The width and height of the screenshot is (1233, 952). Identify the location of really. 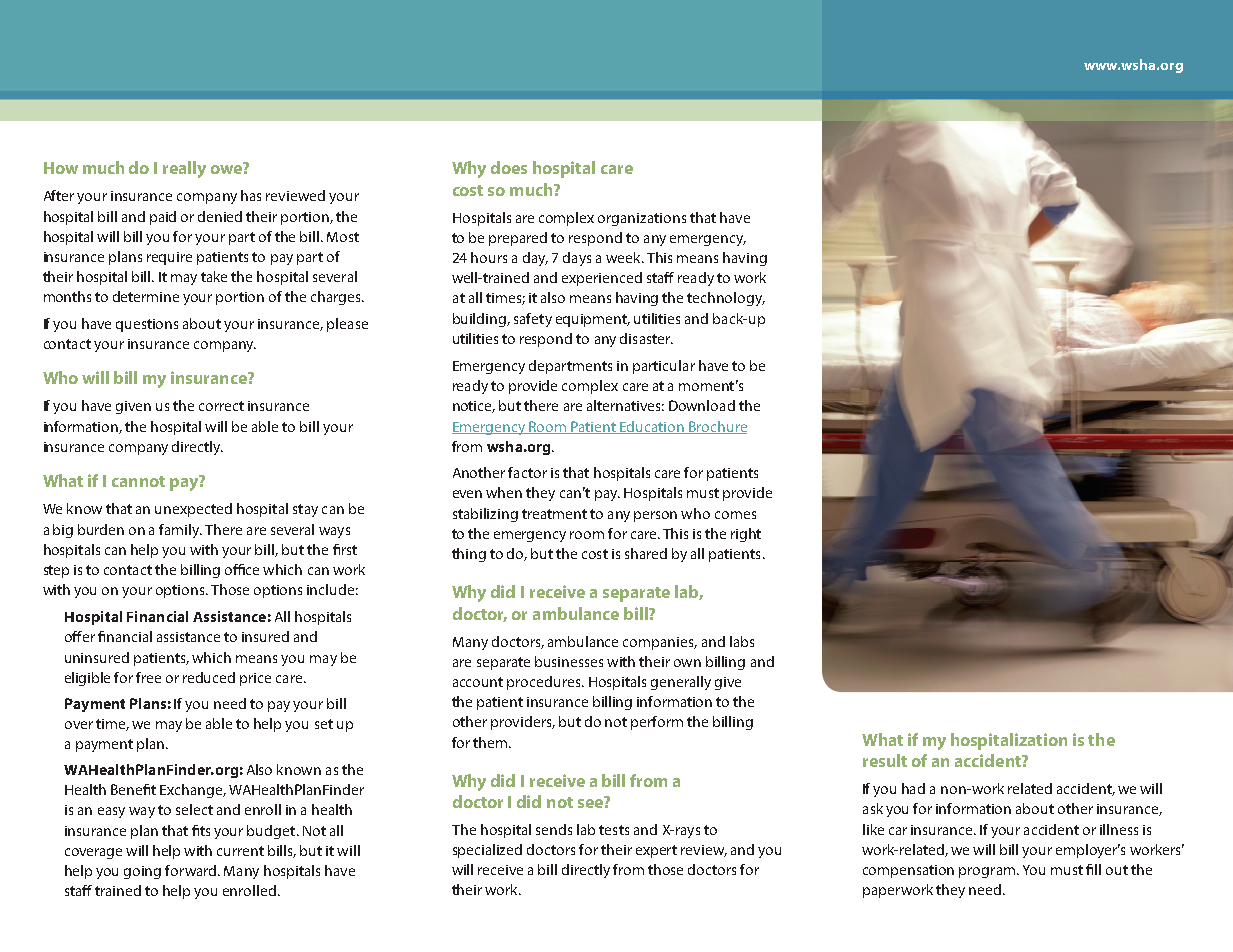
(184, 169).
